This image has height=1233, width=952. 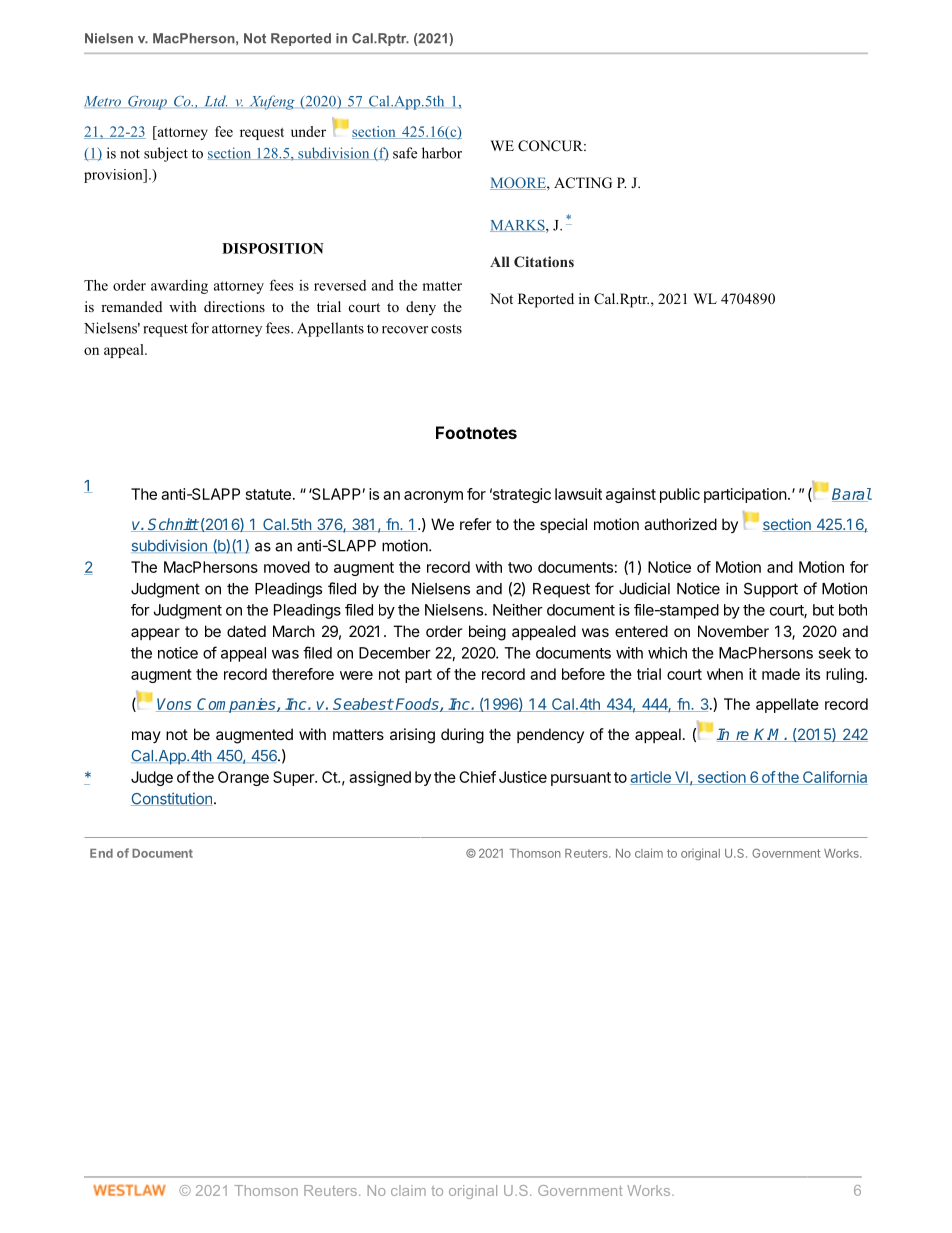 I want to click on statute, so click(x=268, y=494).
